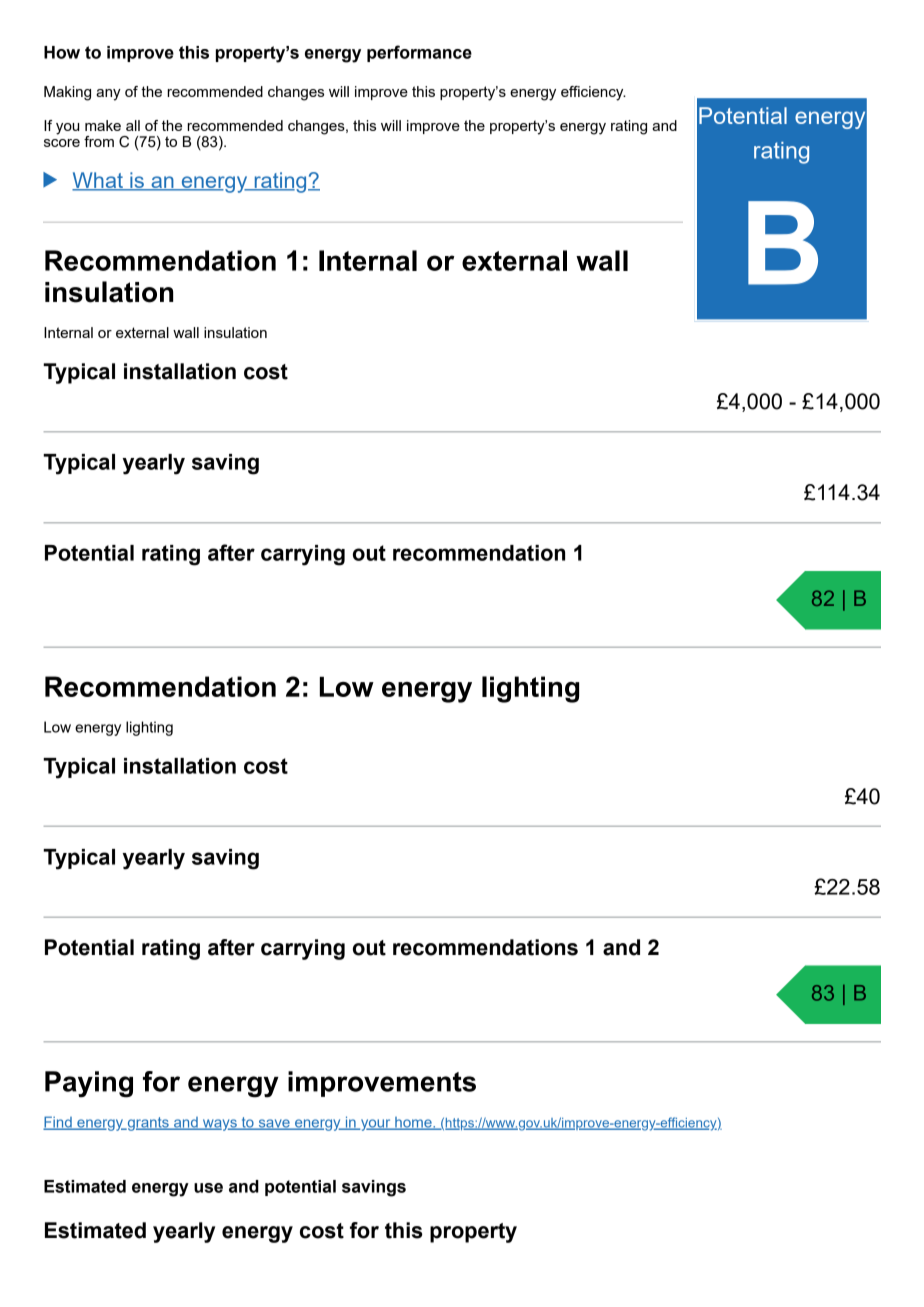 The height and width of the document is (1307, 924). What do you see at coordinates (98, 181) in the document?
I see `What` at bounding box center [98, 181].
